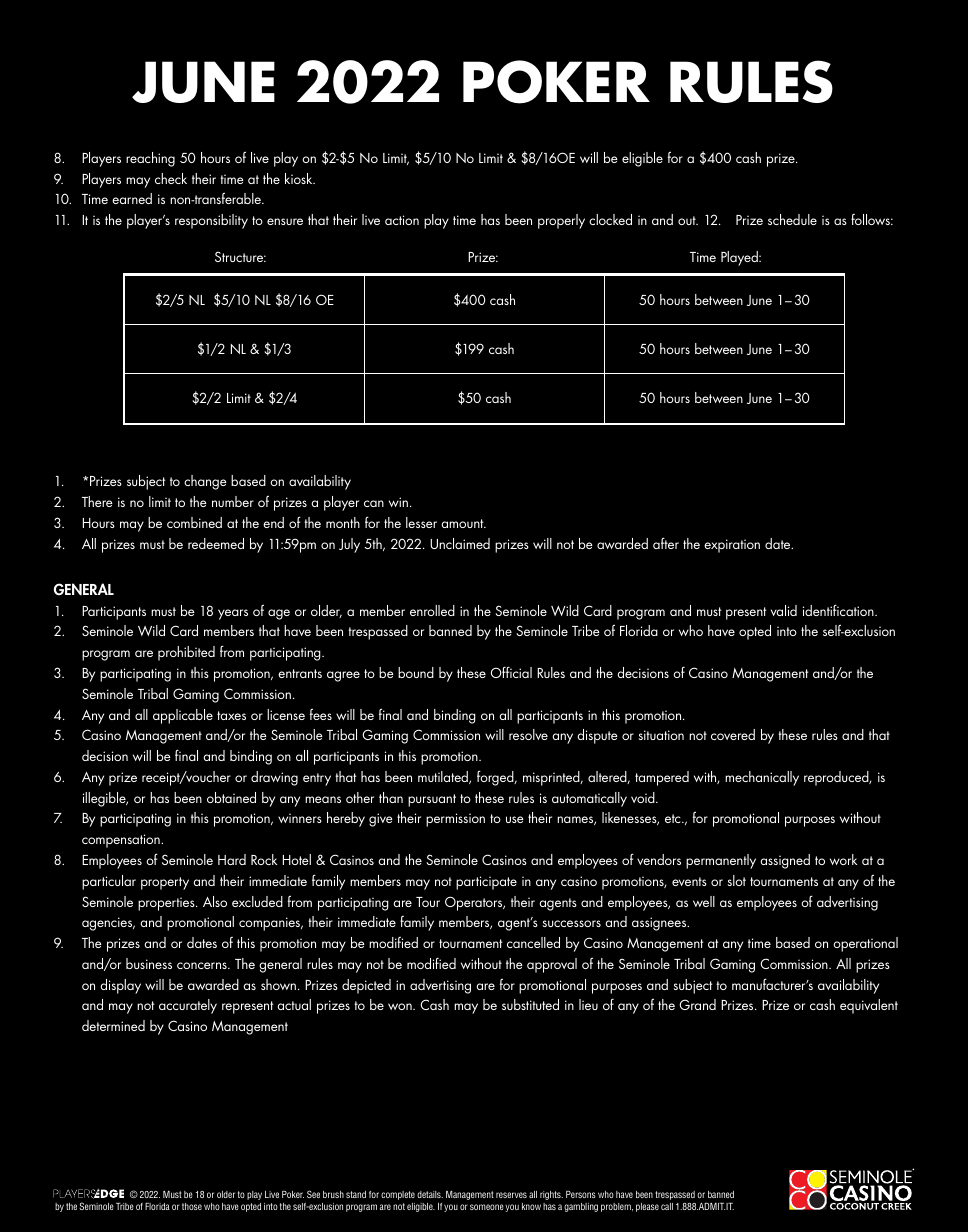 The image size is (968, 1232). Describe the element at coordinates (533, 942) in the image. I see `cancelled` at that location.
